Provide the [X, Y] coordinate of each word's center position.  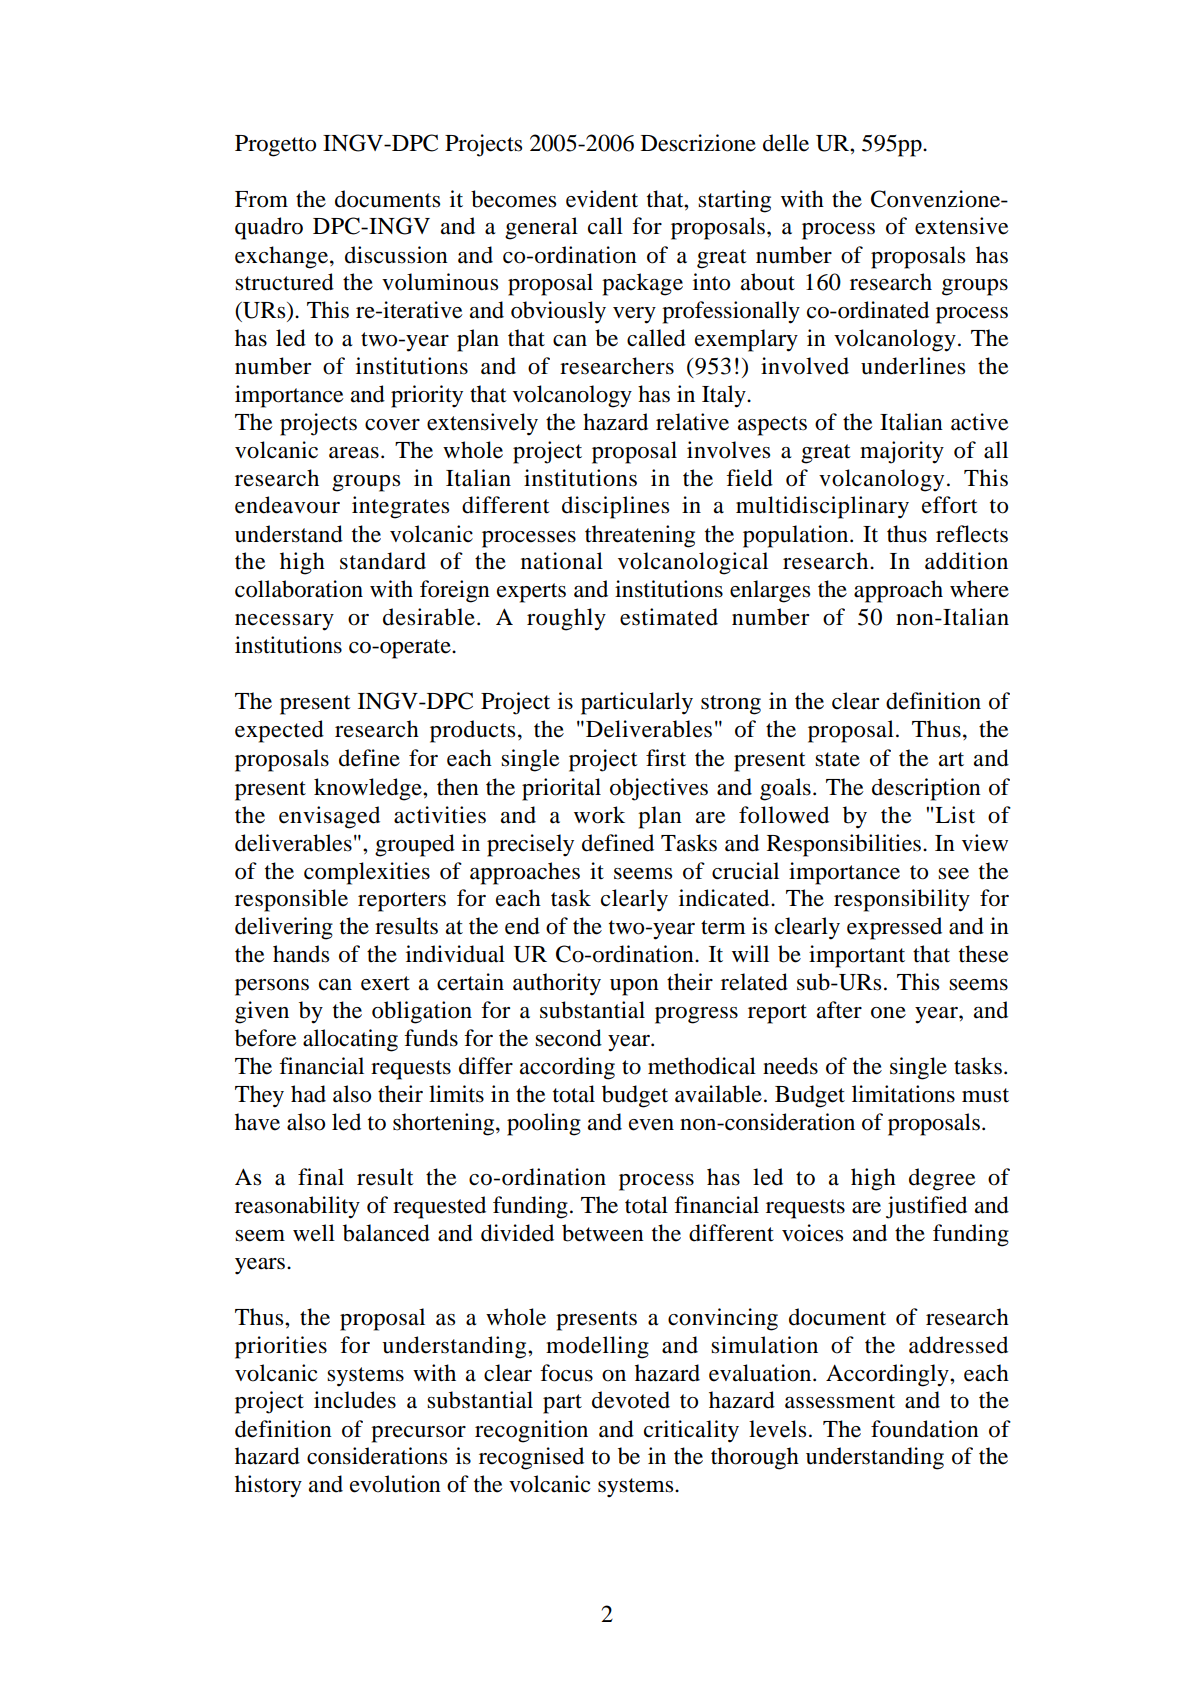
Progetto [275, 146]
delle [786, 143]
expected [279, 731]
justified [926, 1207]
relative [692, 422]
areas [354, 453]
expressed [894, 928]
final [321, 1177]
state [837, 759]
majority [902, 452]
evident [602, 199]
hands [301, 954]
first [666, 758]
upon [634, 987]
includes [355, 1400]
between [603, 1233]
